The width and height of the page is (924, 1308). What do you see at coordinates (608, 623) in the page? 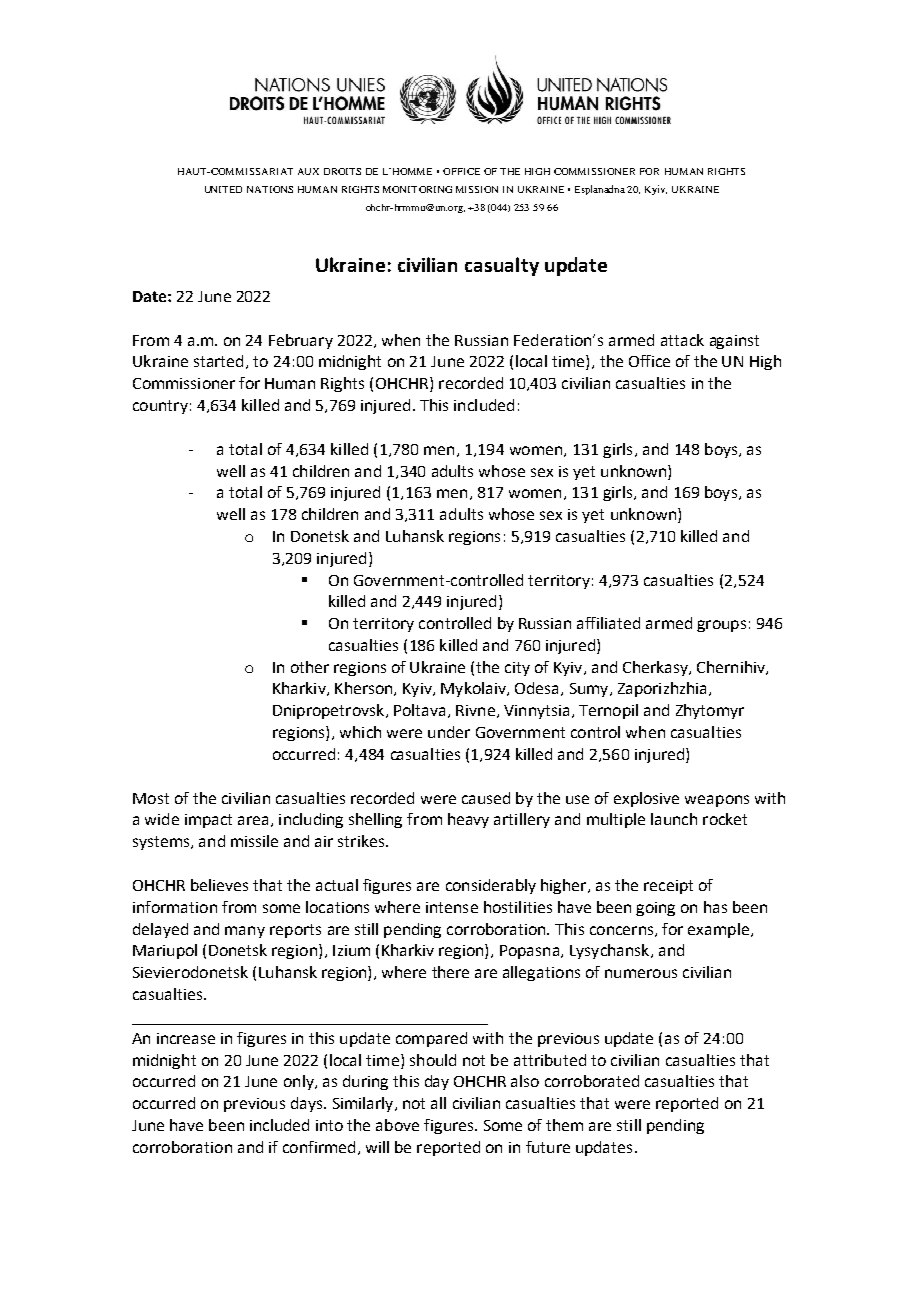
I see `affiliated` at bounding box center [608, 623].
